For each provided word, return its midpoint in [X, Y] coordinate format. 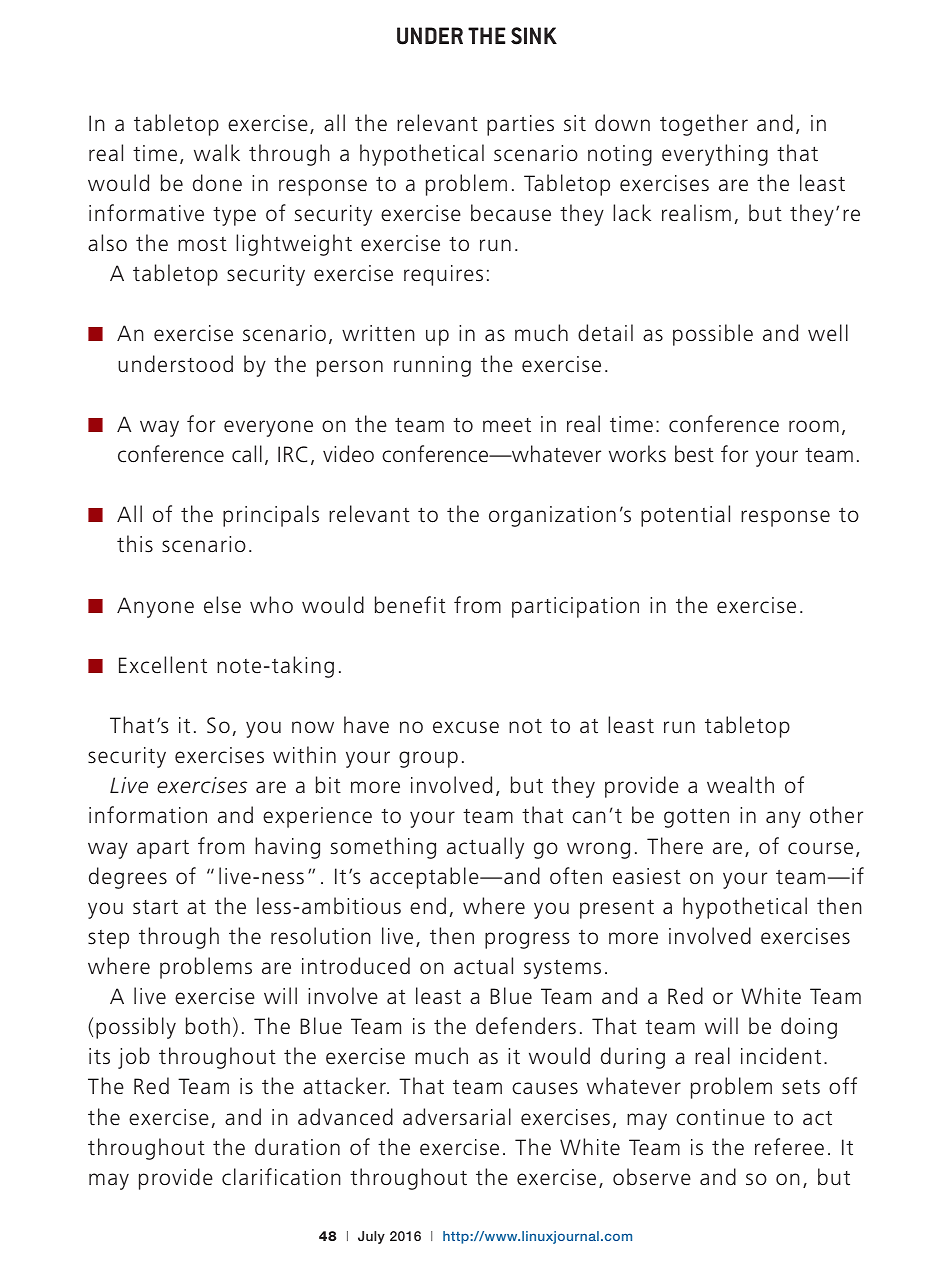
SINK [534, 36]
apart [163, 849]
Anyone [155, 607]
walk [217, 153]
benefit [410, 605]
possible [713, 335]
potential [685, 516]
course [820, 848]
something [383, 848]
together [704, 125]
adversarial [457, 1117]
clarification [281, 1177]
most [202, 244]
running [432, 366]
